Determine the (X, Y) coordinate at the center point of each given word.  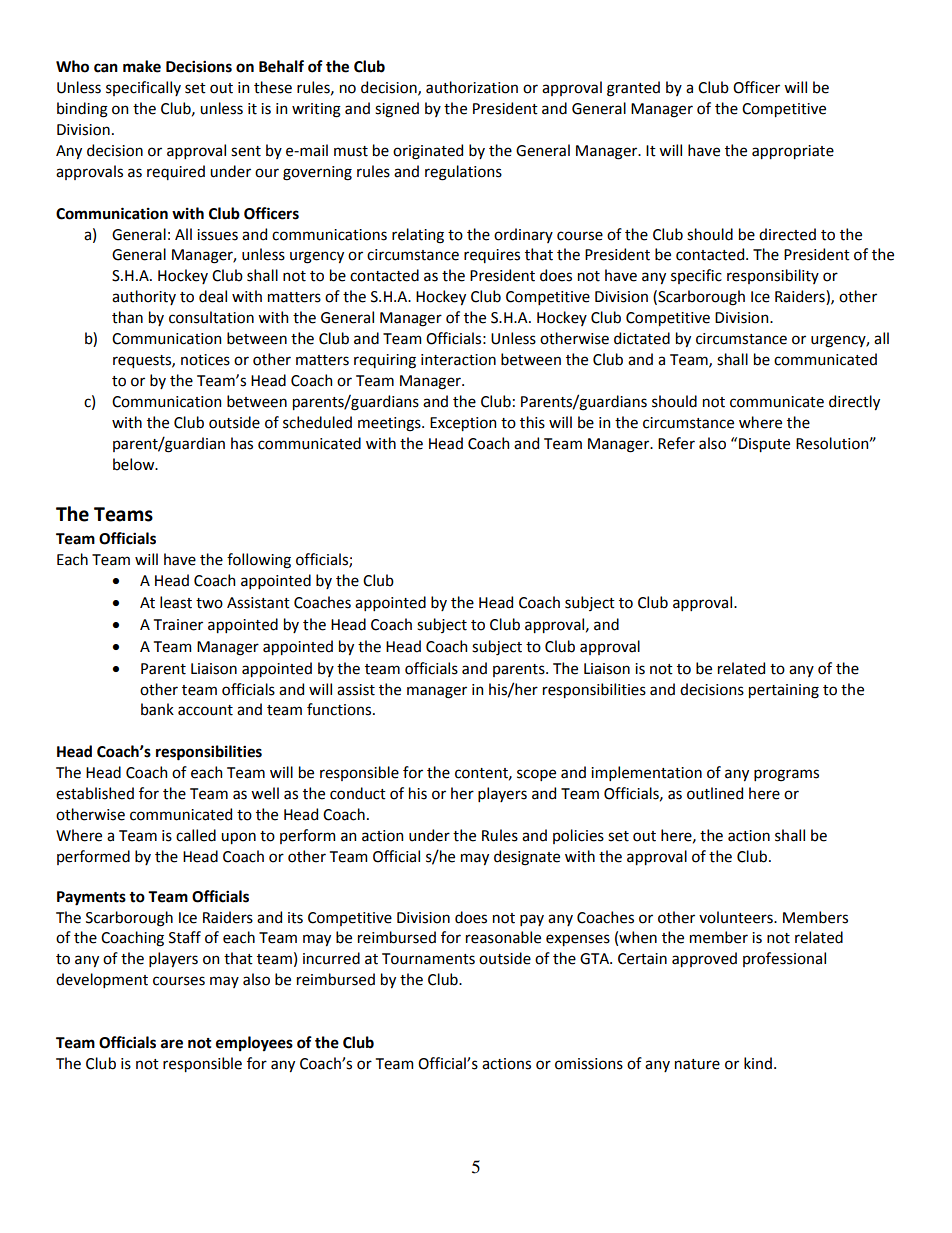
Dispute (764, 445)
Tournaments (428, 959)
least (176, 602)
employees (254, 1044)
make (142, 66)
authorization (472, 87)
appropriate (793, 152)
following (259, 561)
